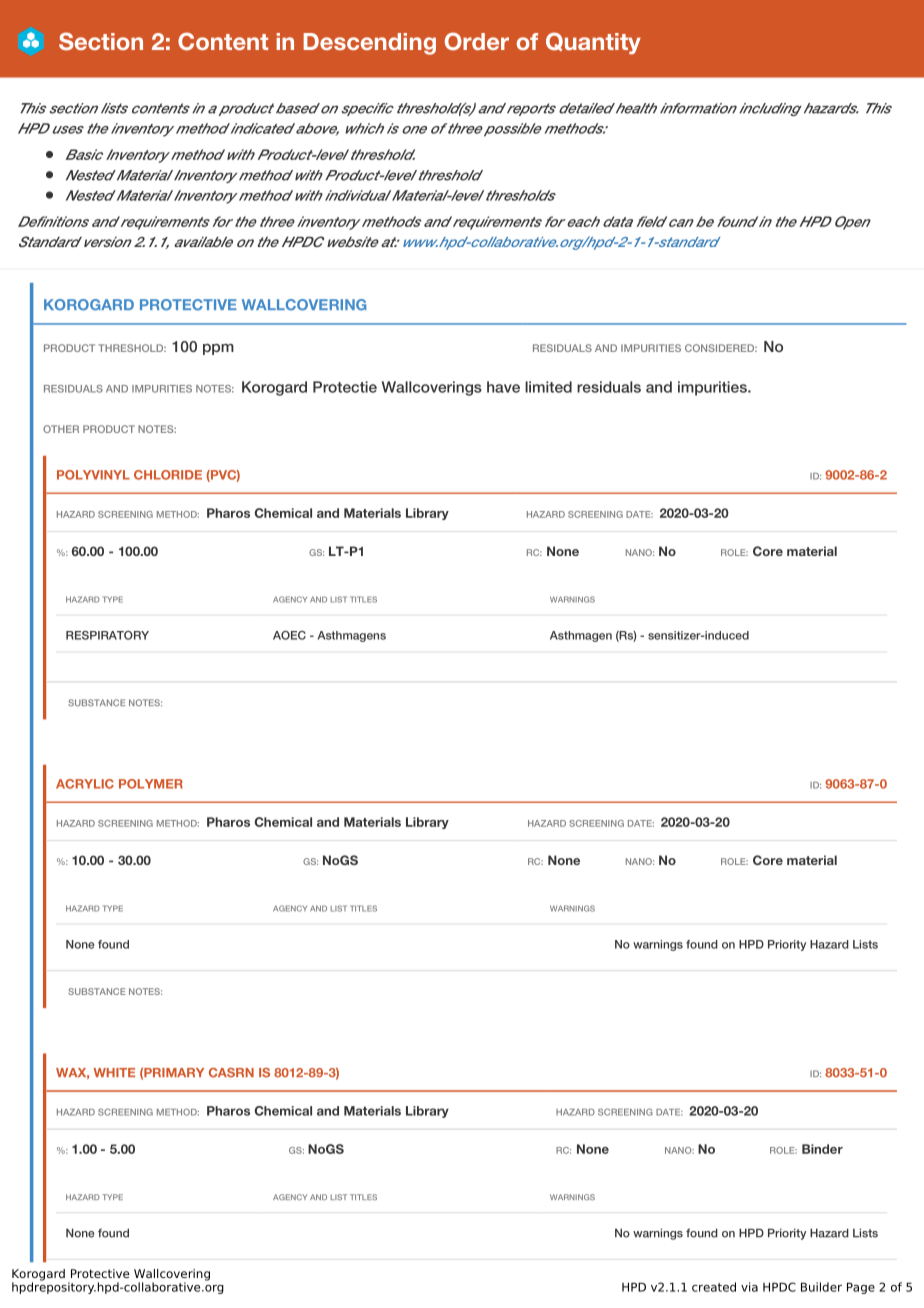 Image resolution: width=924 pixels, height=1308 pixels. I want to click on Quantity, so click(593, 43).
